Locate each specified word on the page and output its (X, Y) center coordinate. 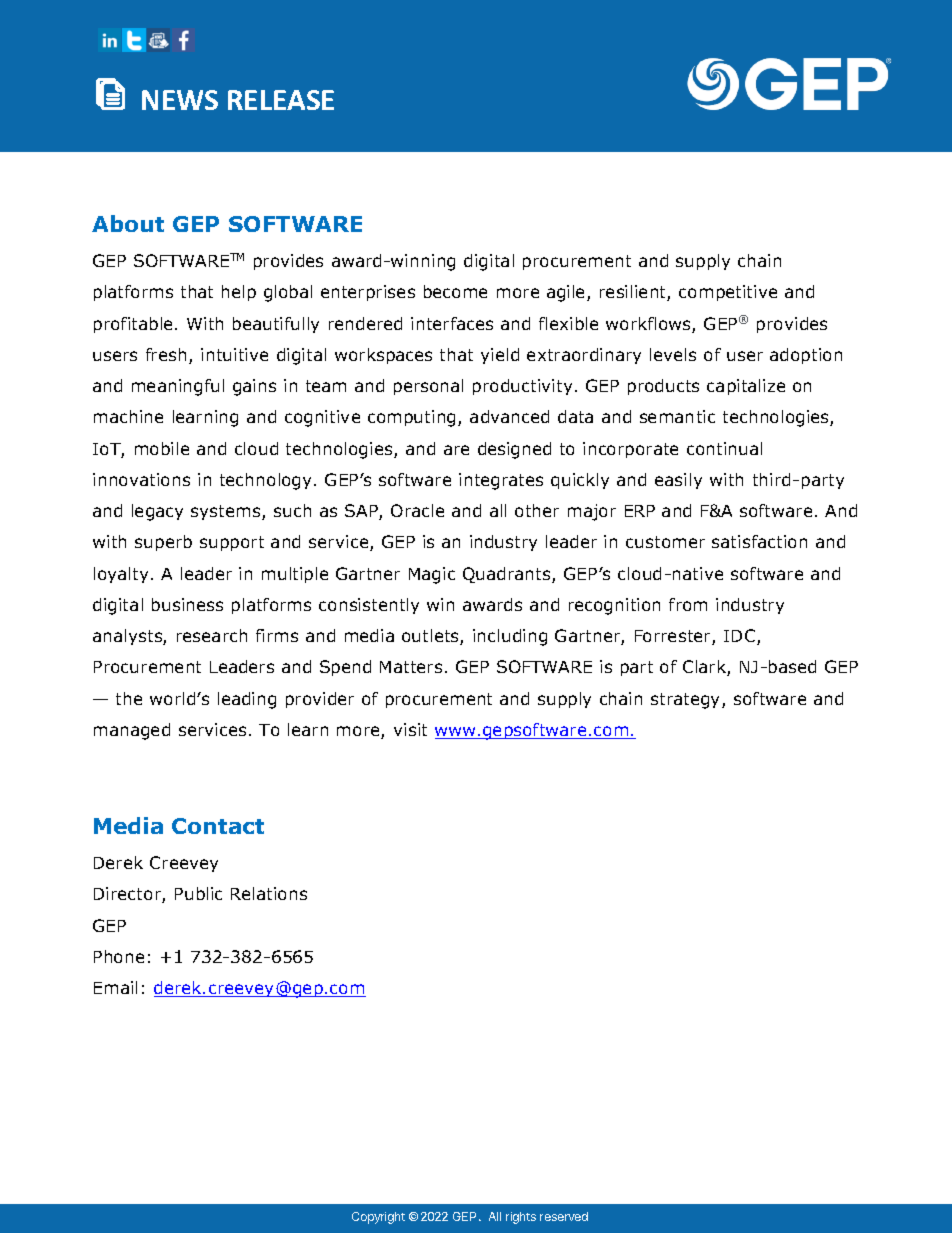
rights (521, 1218)
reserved (564, 1216)
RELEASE (281, 100)
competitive (728, 293)
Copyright (378, 1218)
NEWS (180, 100)
